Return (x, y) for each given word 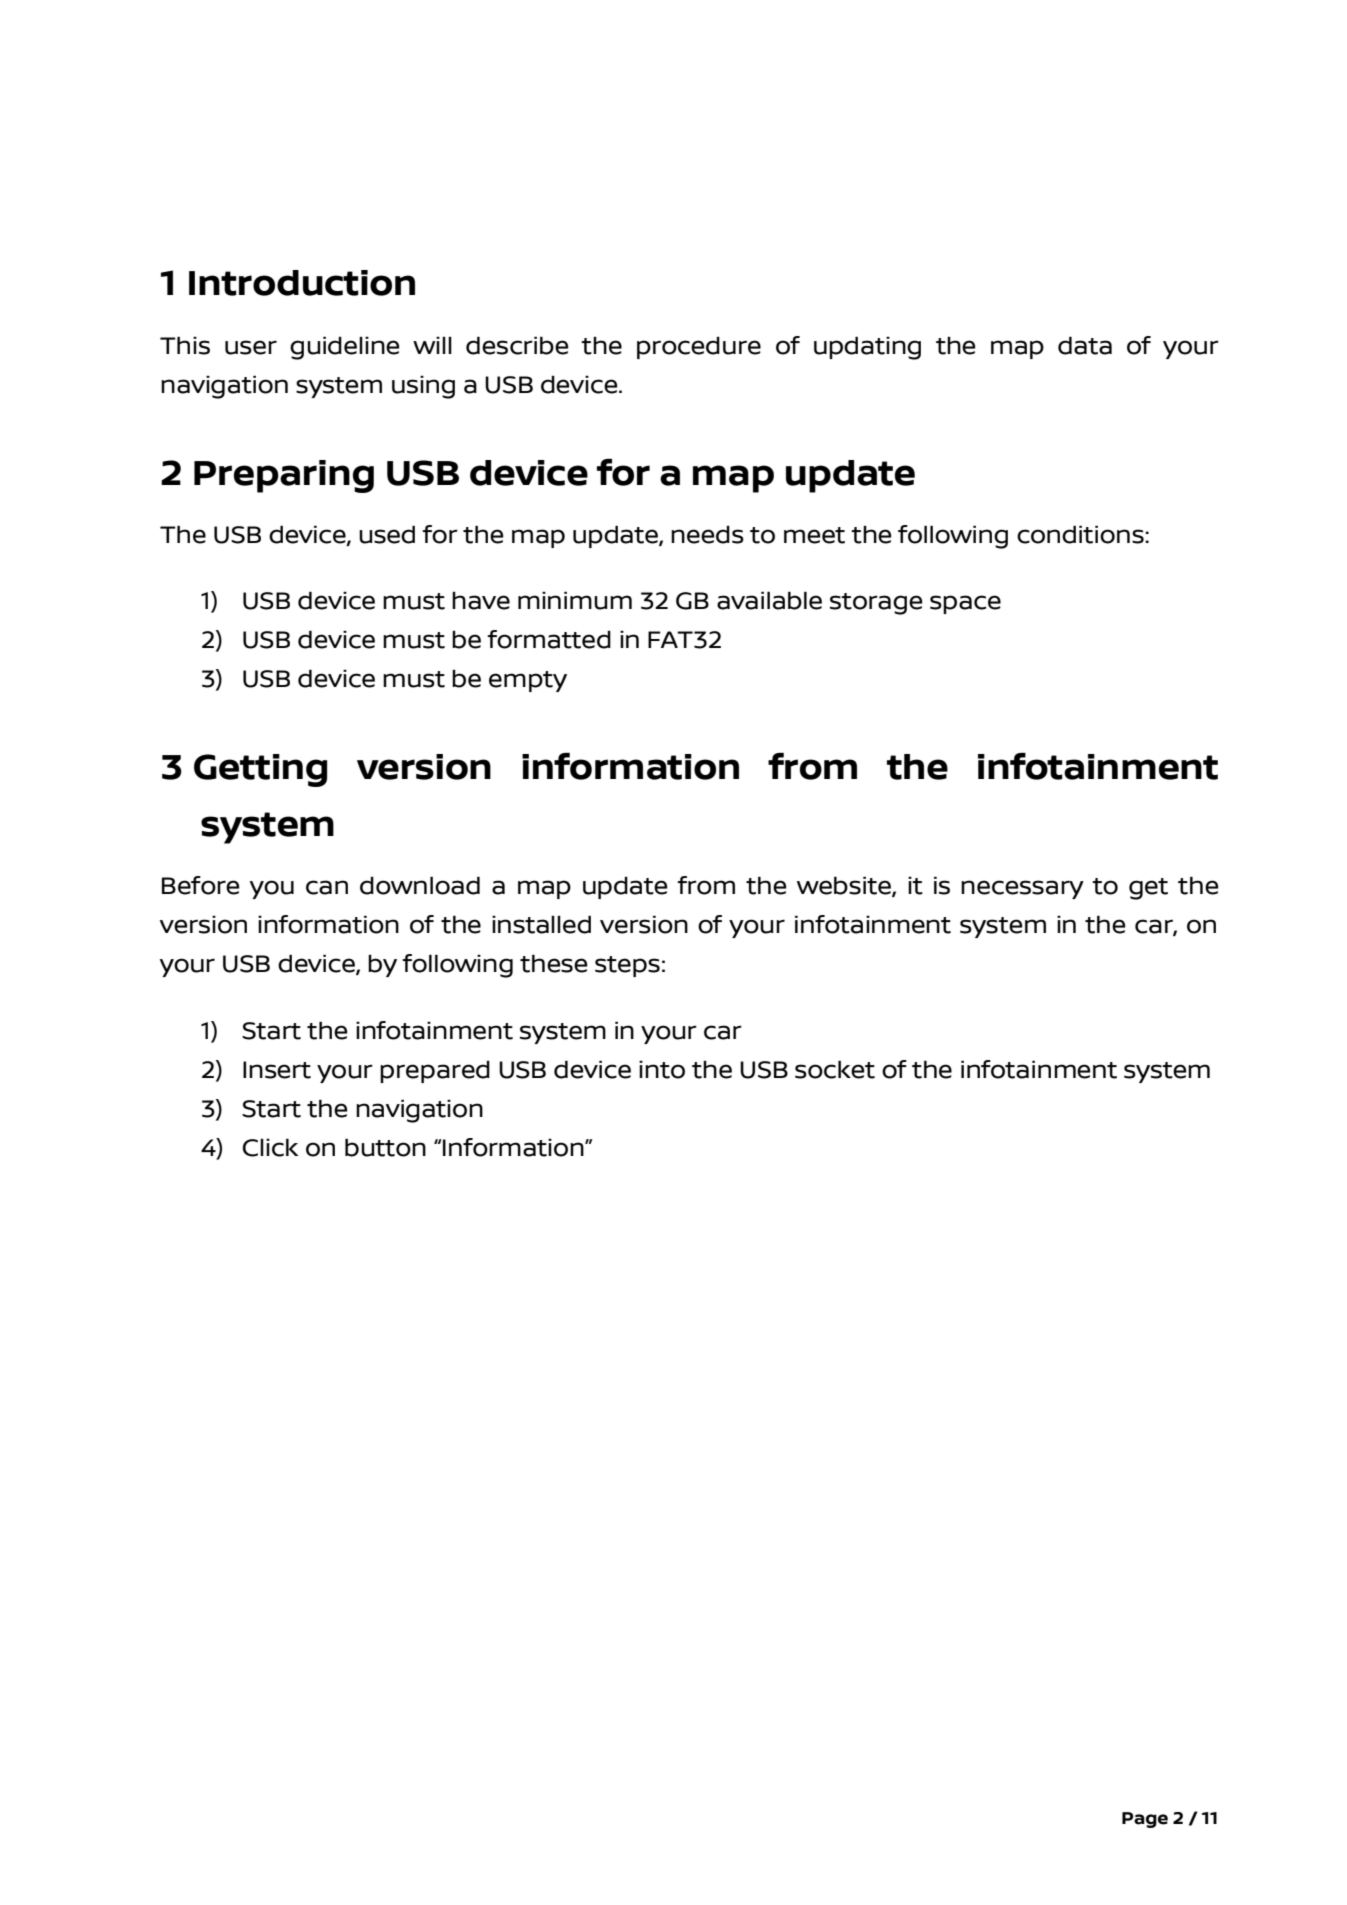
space (965, 604)
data (1085, 345)
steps (627, 966)
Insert (277, 1070)
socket (835, 1069)
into (662, 1069)
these (554, 963)
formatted (549, 639)
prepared (435, 1072)
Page (1145, 1820)
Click (270, 1147)
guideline (345, 348)
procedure (699, 348)
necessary (1022, 889)
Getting (260, 770)
